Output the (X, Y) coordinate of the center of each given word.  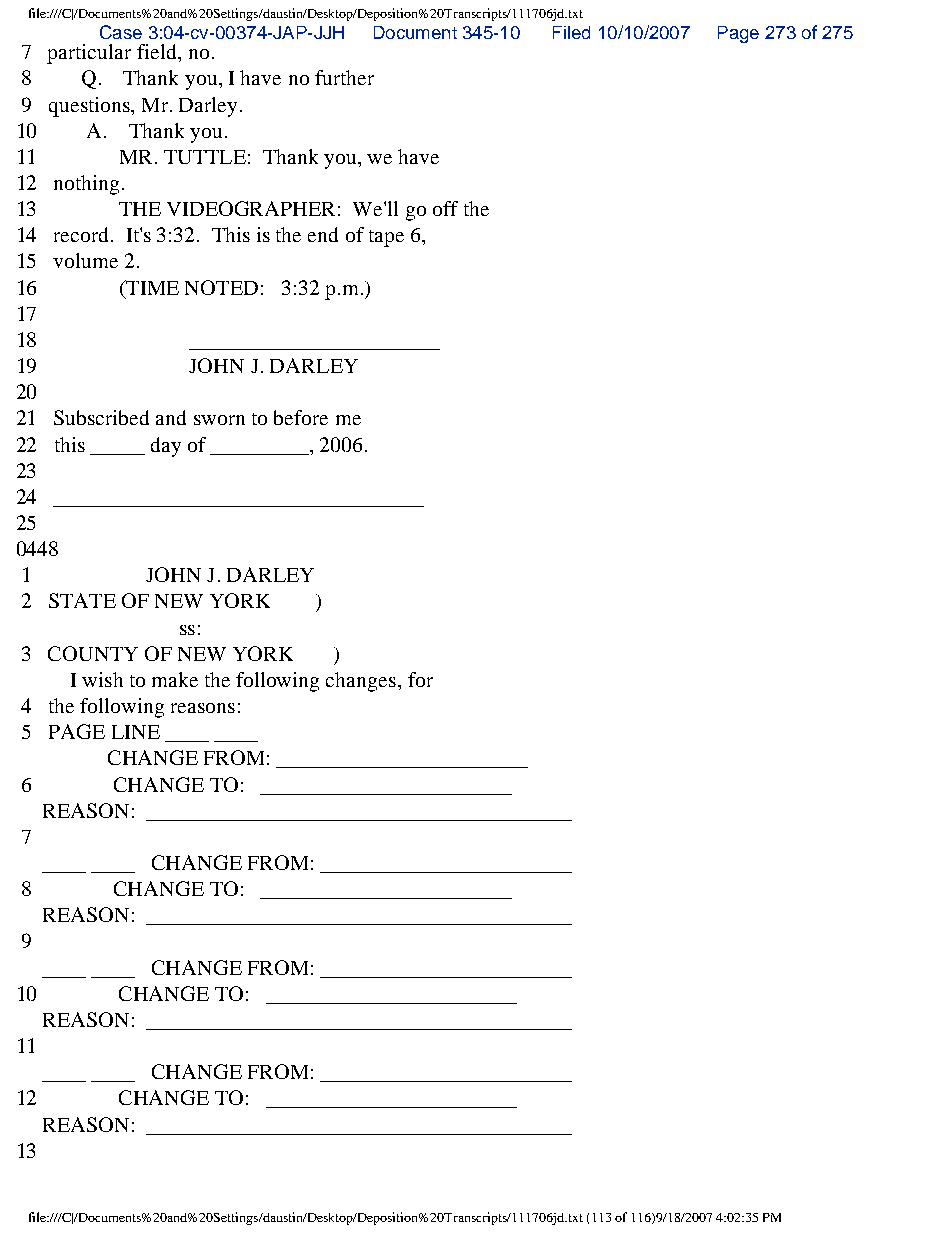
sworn (219, 420)
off (445, 208)
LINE (136, 732)
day (166, 447)
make (175, 679)
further (344, 77)
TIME (151, 287)
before (301, 417)
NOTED (221, 287)
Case (121, 32)
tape (386, 238)
